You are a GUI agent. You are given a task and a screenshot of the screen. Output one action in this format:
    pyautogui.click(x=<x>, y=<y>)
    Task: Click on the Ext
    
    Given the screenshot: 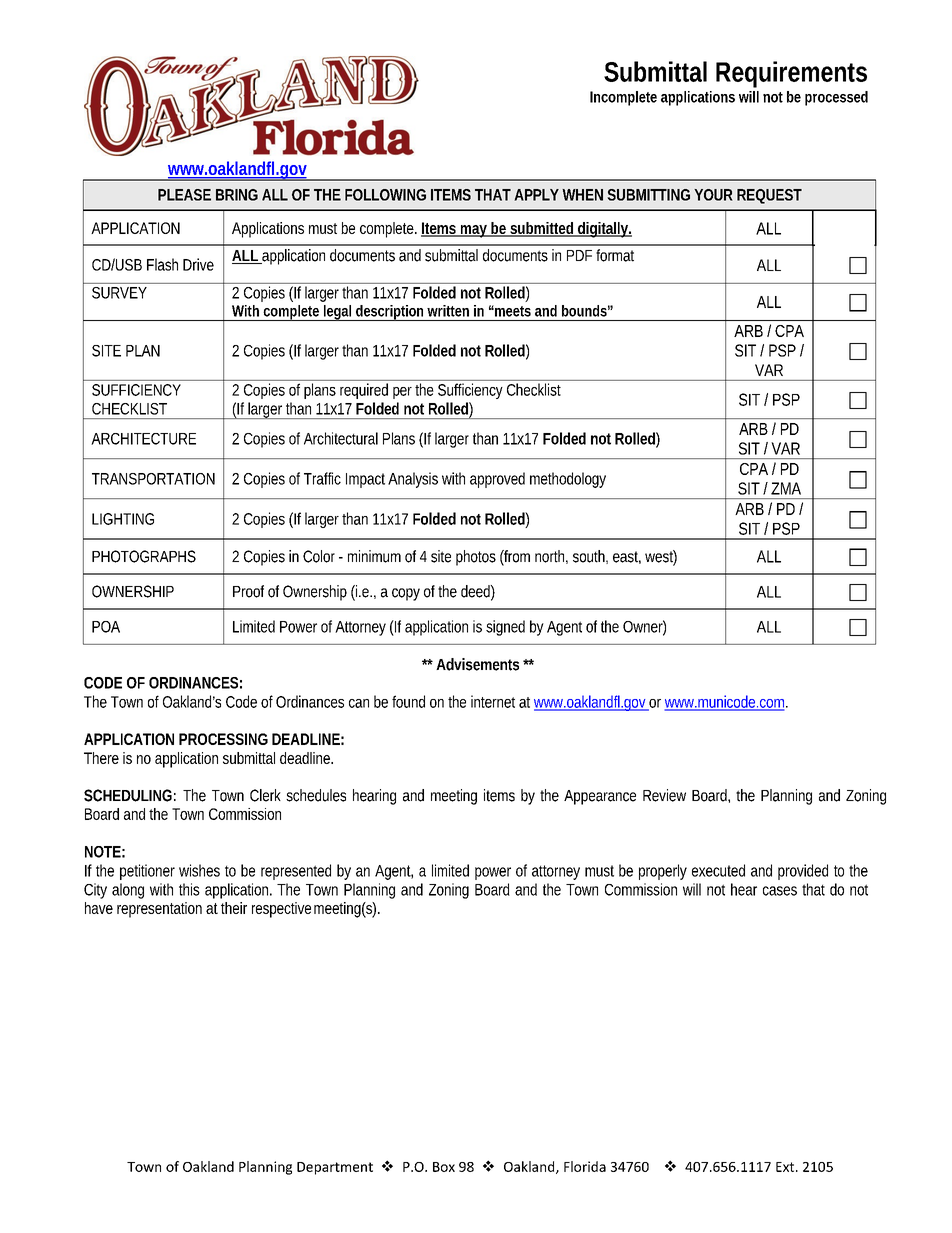 What is the action you would take?
    pyautogui.click(x=786, y=1167)
